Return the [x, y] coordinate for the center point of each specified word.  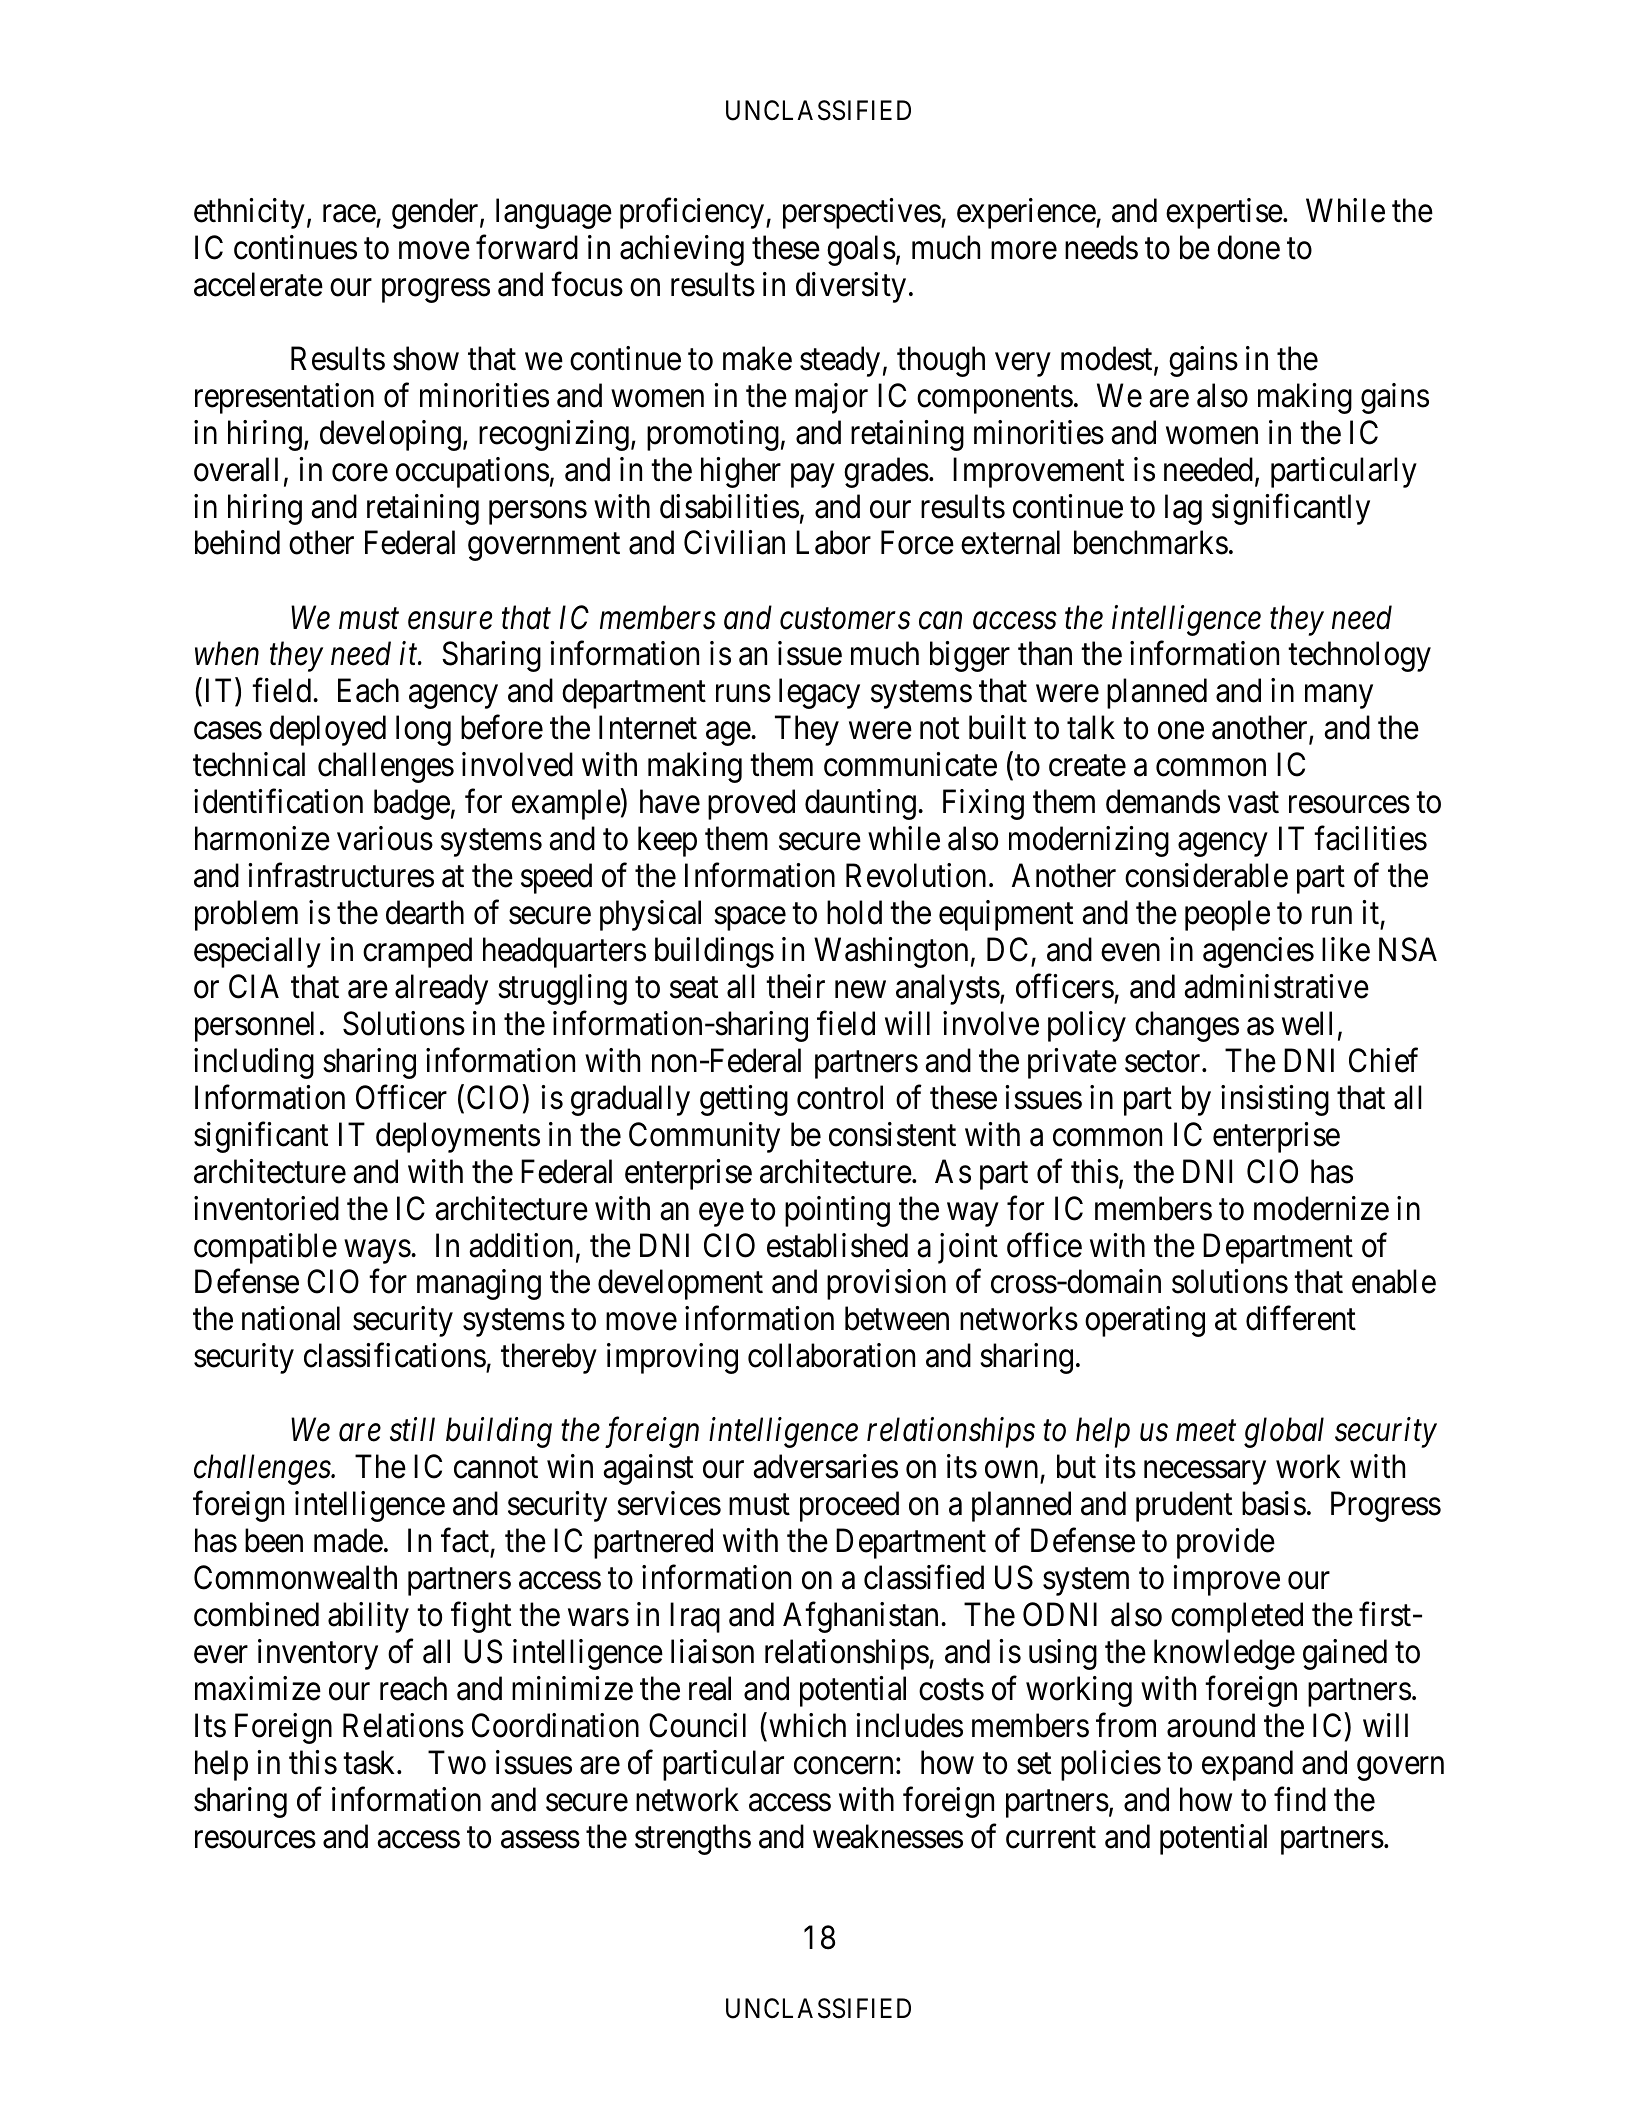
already [441, 989]
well [1307, 1023]
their [795, 986]
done [1248, 247]
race [349, 214]
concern [843, 1766]
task [370, 1762]
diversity [851, 287]
